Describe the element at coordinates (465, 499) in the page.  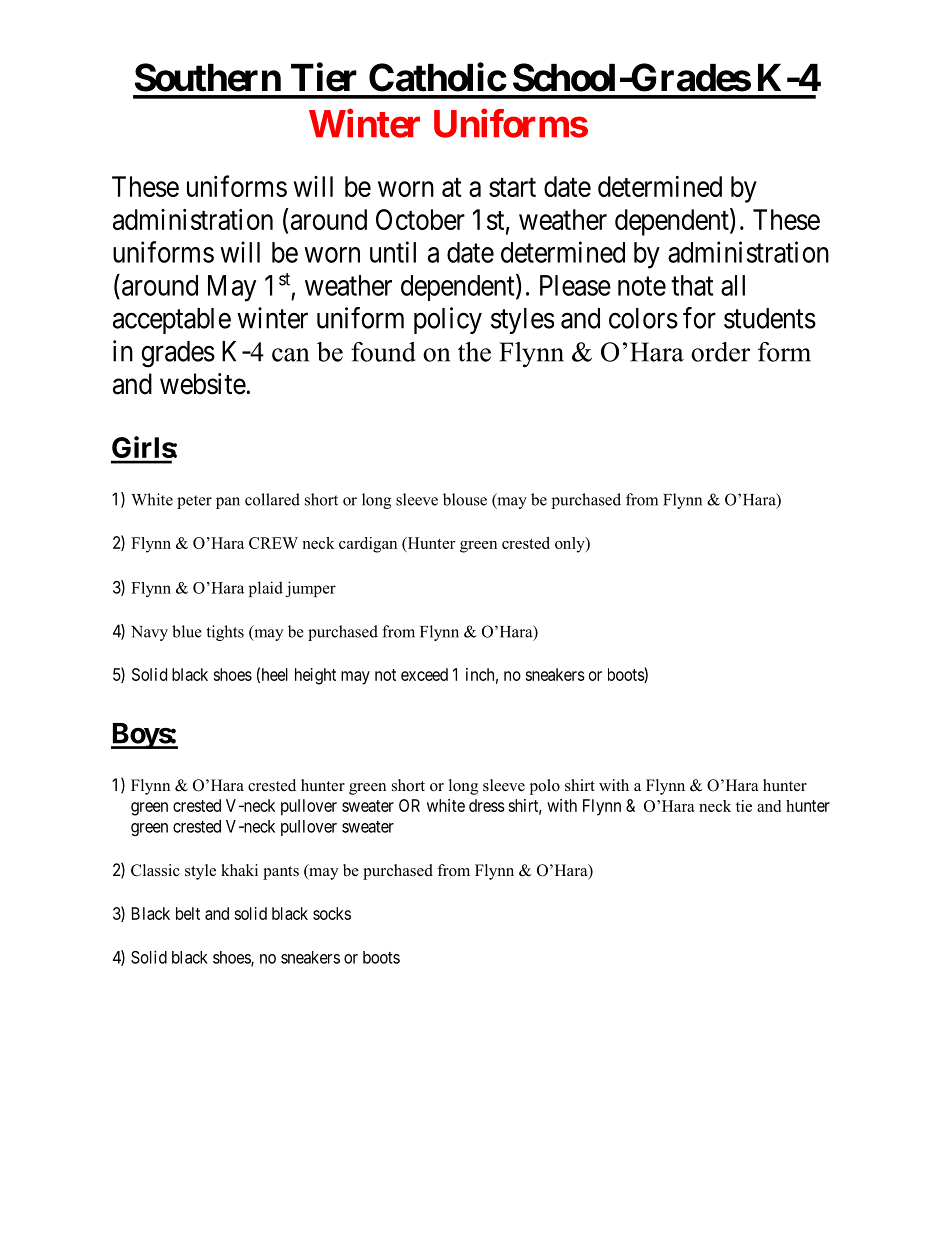
I see `blouse` at that location.
